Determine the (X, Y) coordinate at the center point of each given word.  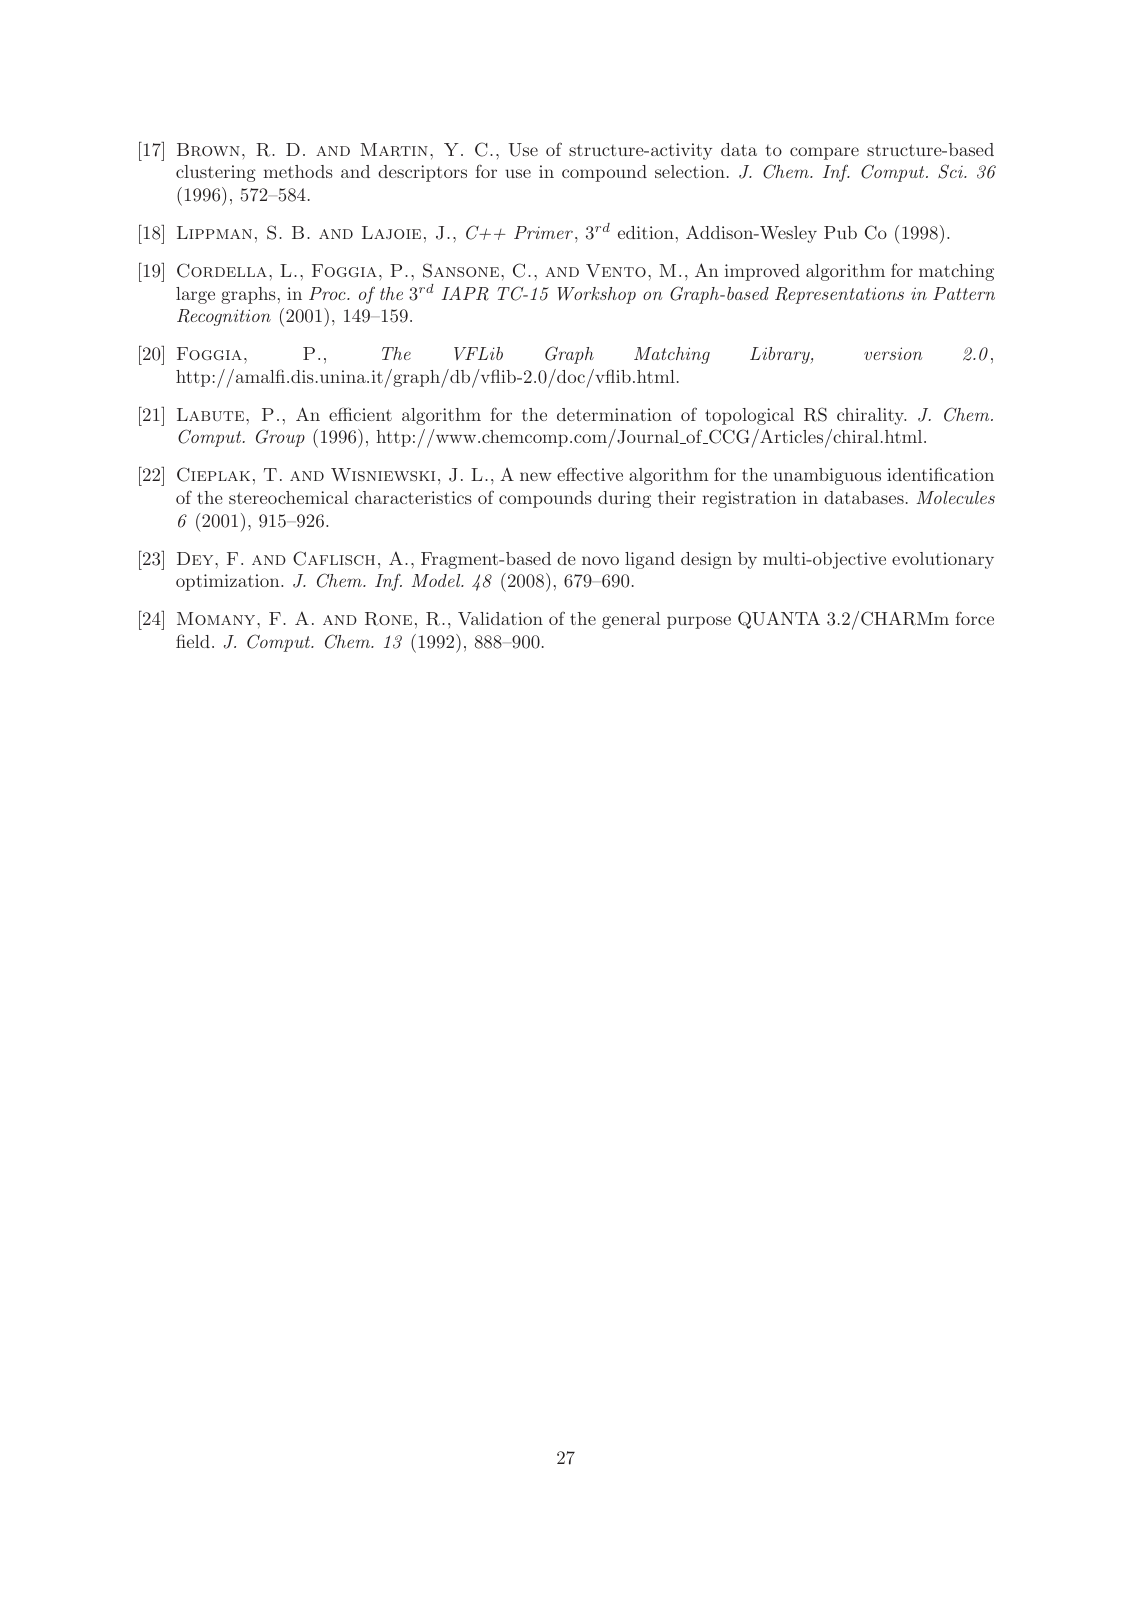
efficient (360, 414)
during (624, 499)
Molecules (955, 497)
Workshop (596, 295)
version (893, 353)
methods (298, 171)
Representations (839, 295)
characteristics (413, 497)
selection (690, 171)
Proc (328, 293)
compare (824, 153)
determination (614, 414)
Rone (388, 619)
